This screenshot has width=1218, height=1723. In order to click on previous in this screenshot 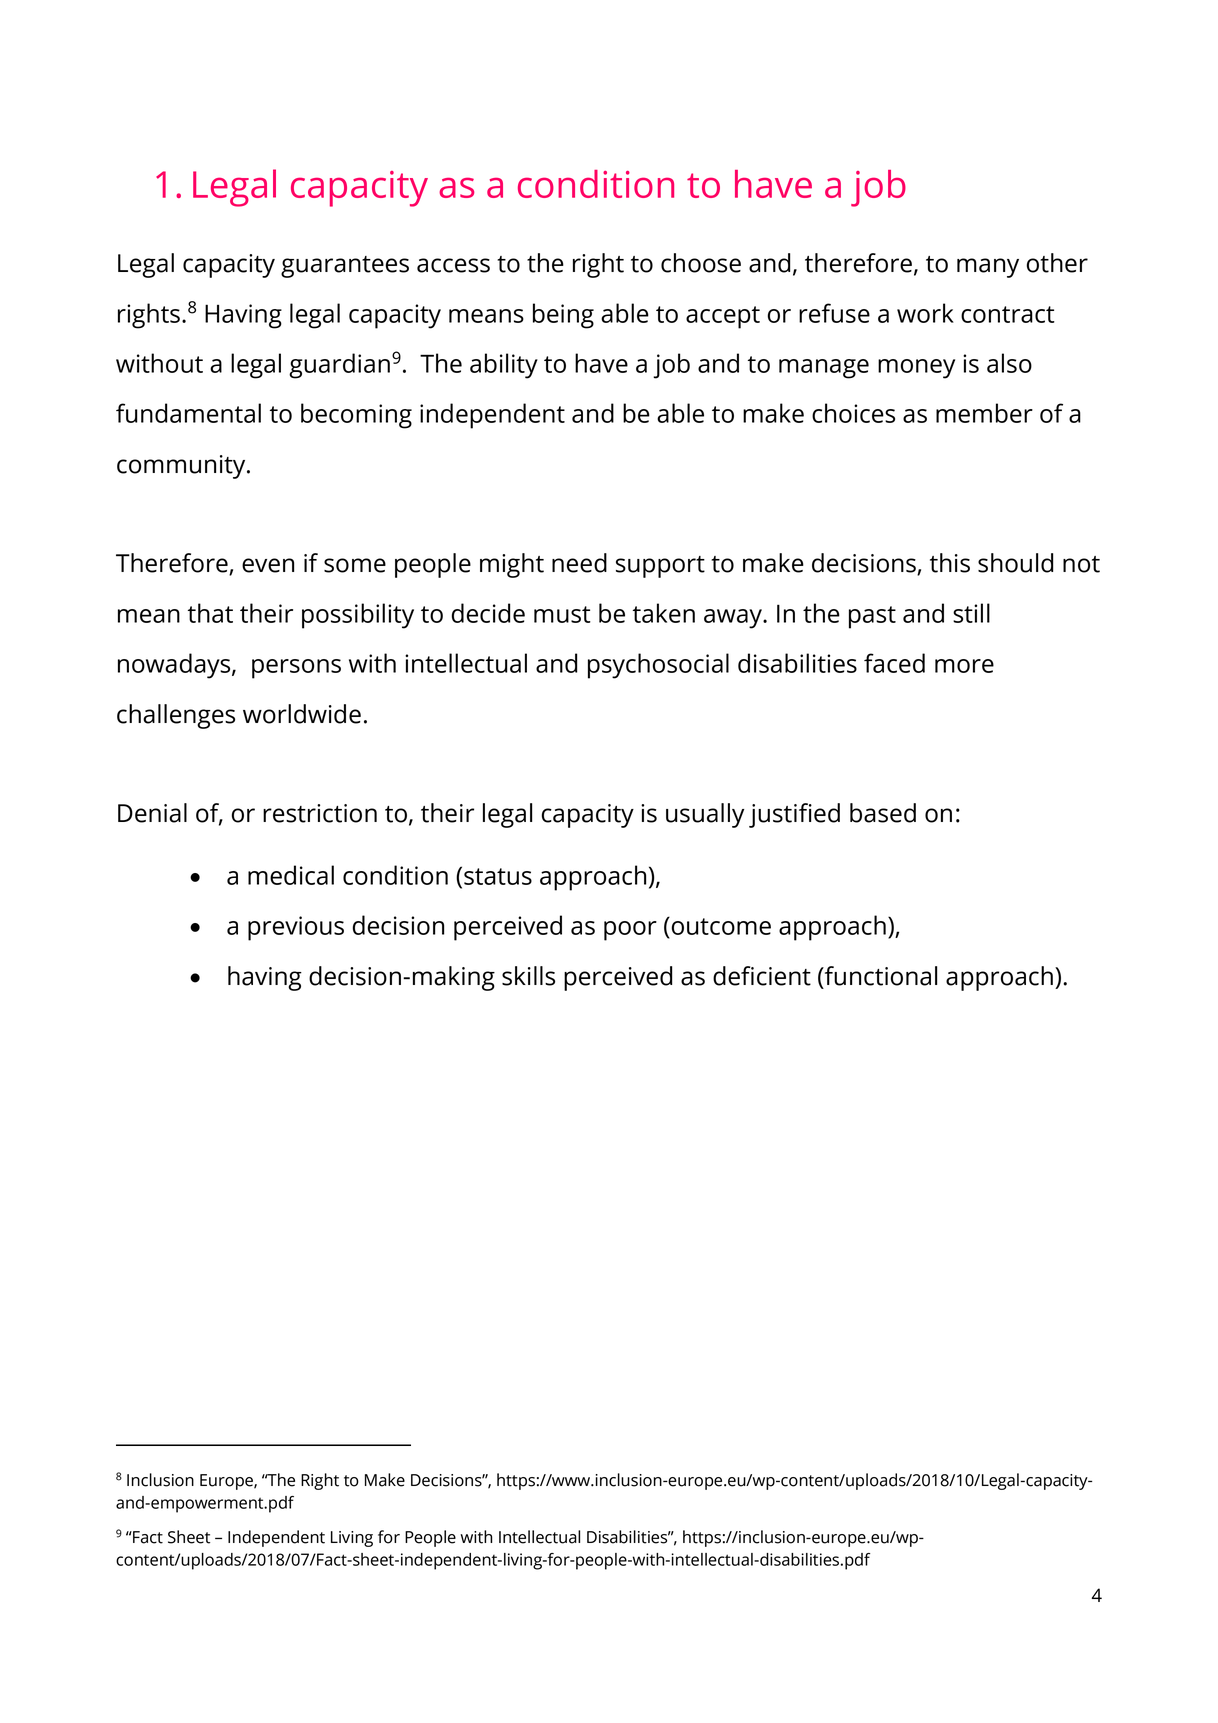, I will do `click(296, 928)`.
